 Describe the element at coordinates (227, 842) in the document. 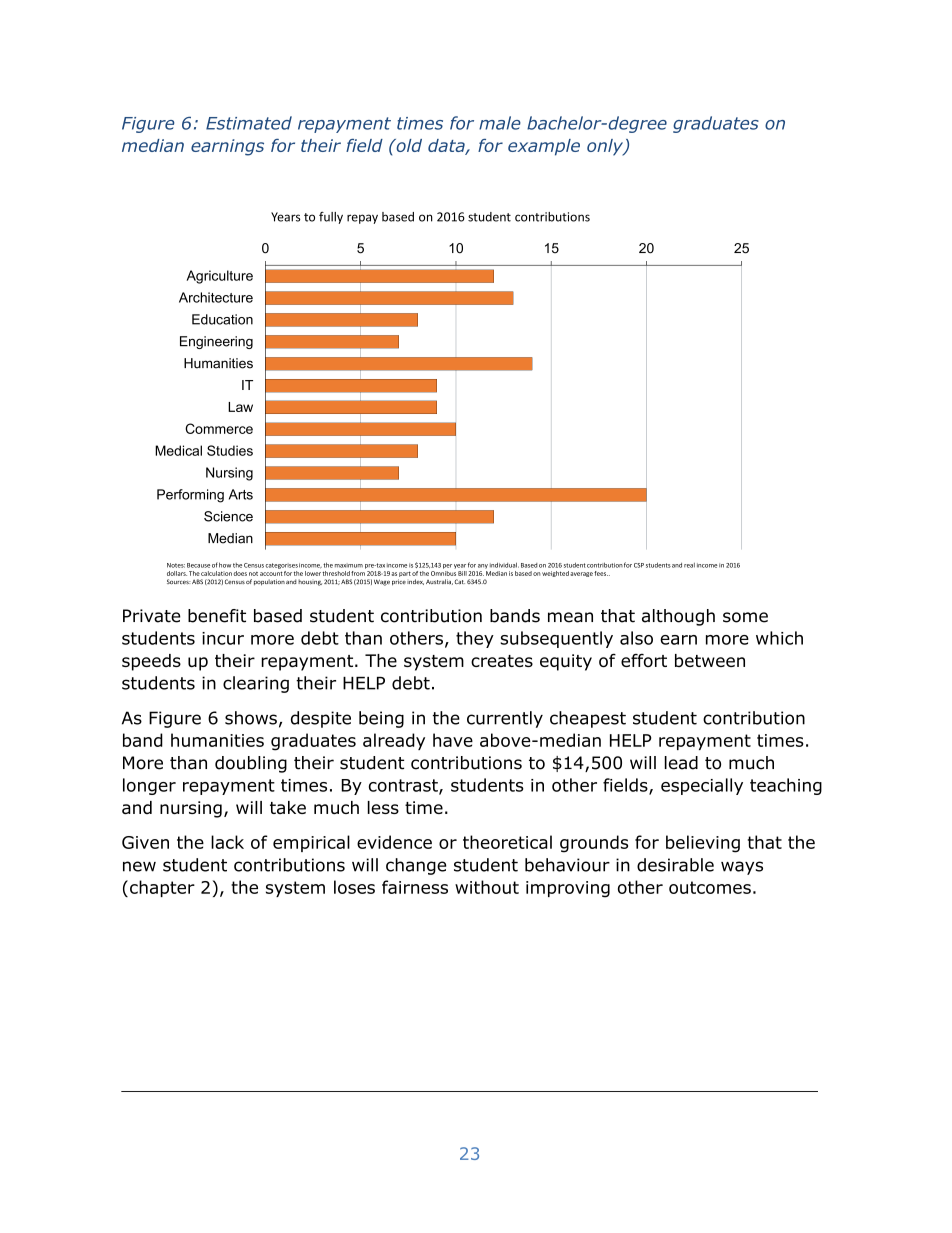

I see `lack` at that location.
